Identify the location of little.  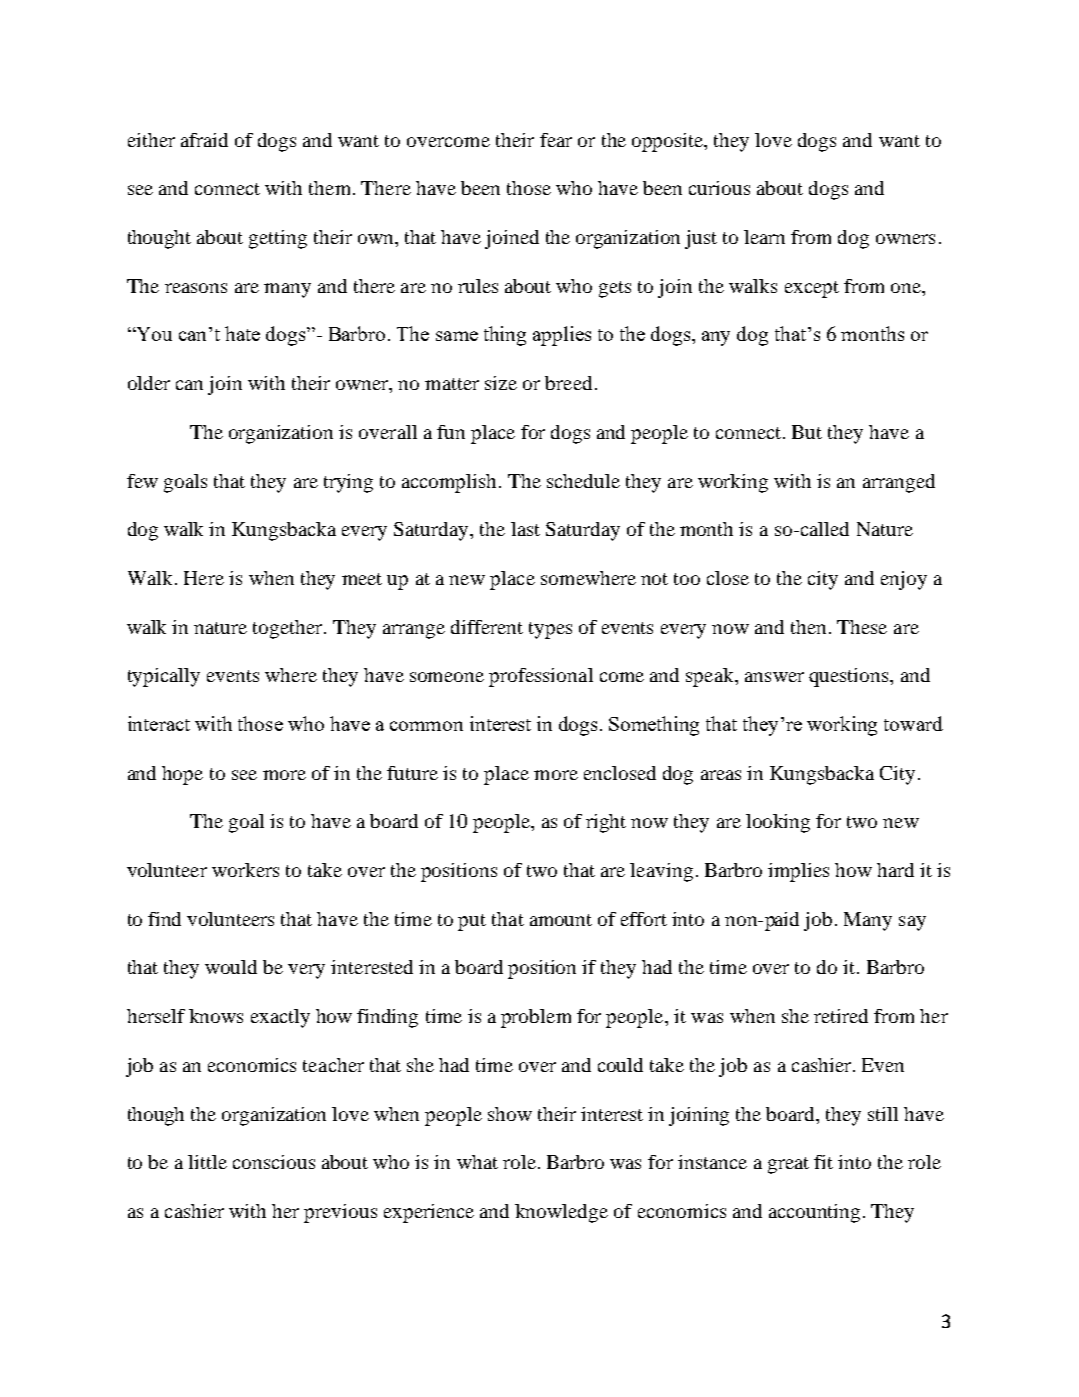
(207, 1162).
